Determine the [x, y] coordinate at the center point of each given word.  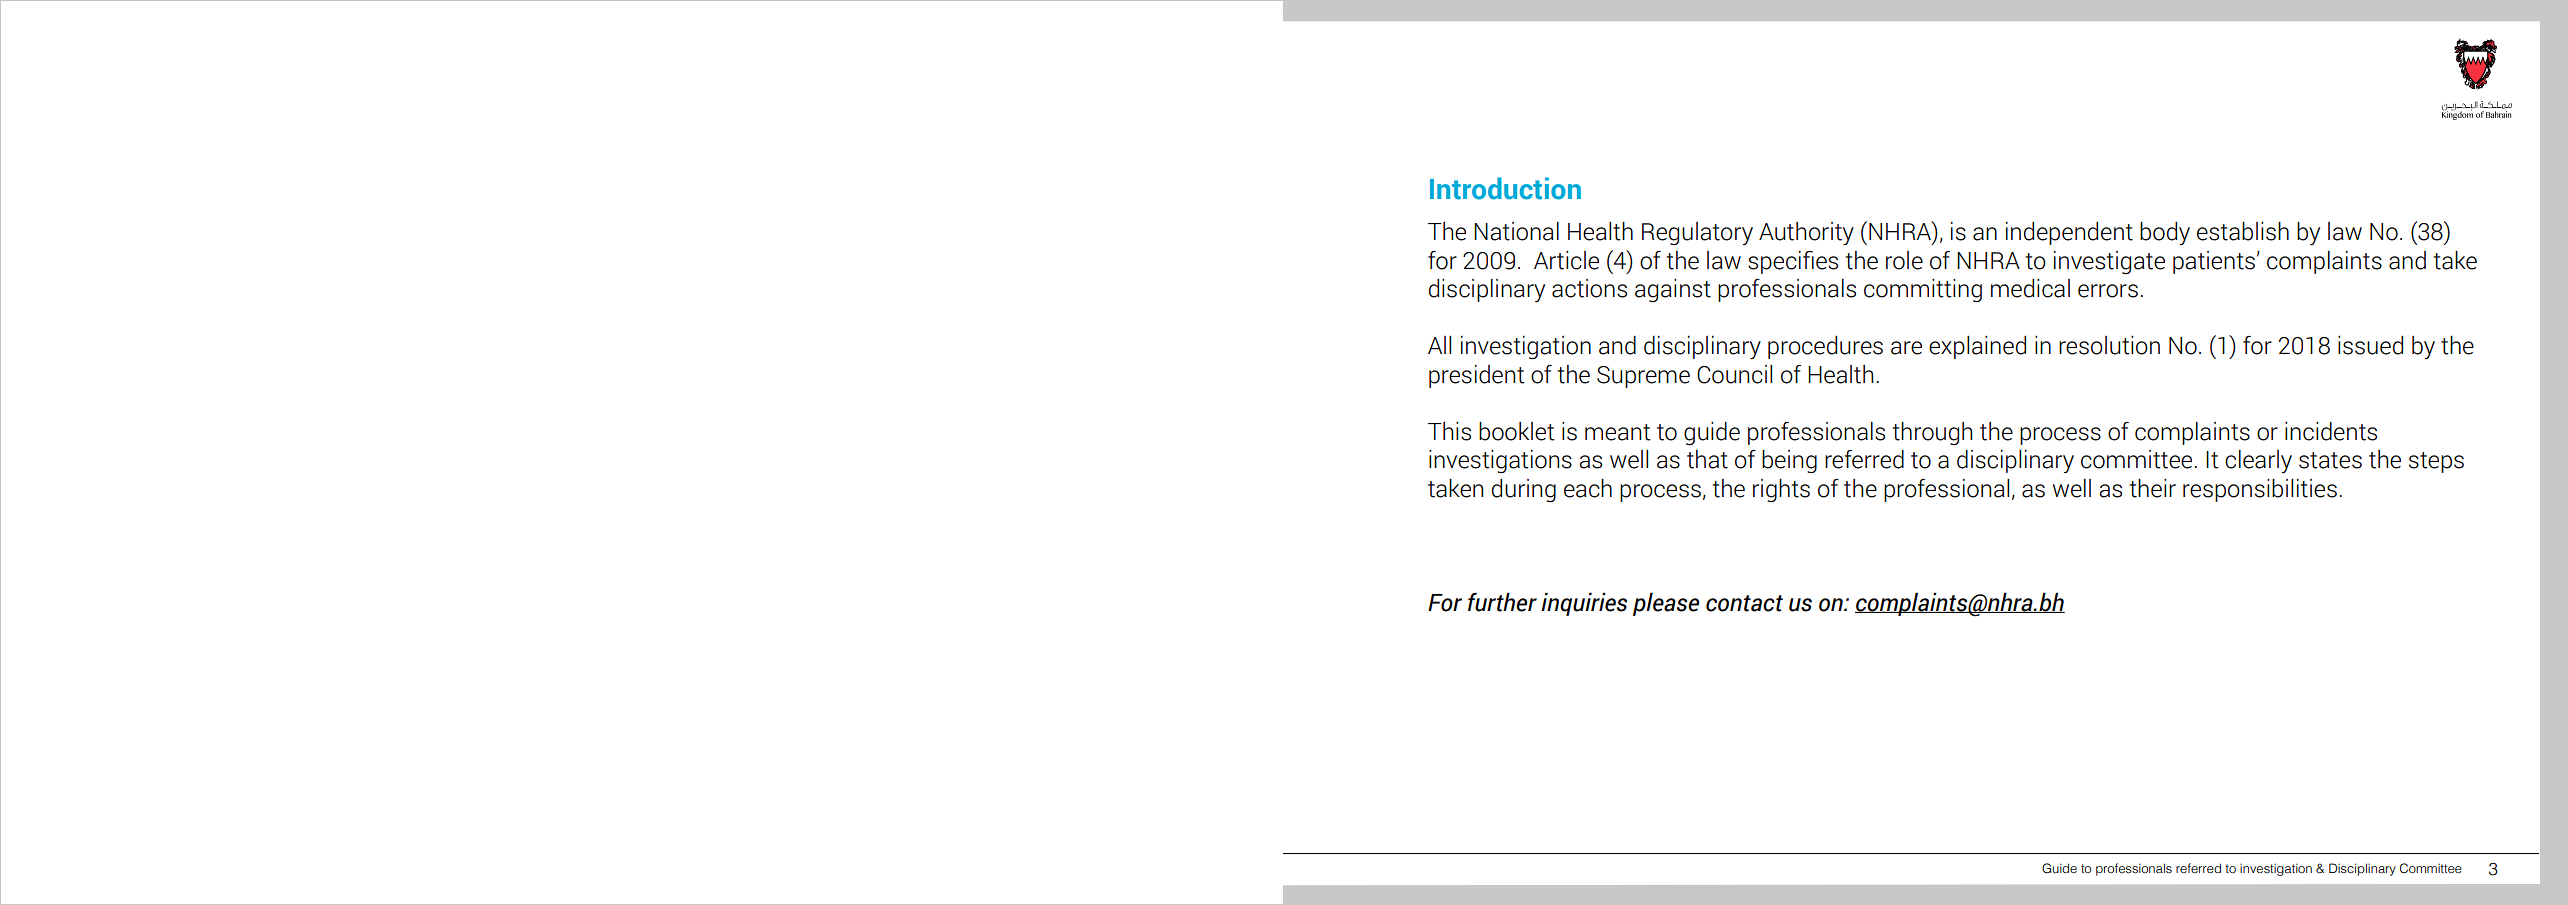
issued [2370, 345]
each [1588, 488]
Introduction [1505, 188]
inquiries [1584, 604]
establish [2243, 231]
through [1933, 433]
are [1906, 348]
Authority [1806, 233]
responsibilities [2260, 490]
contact [1744, 603]
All [1439, 345]
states [2330, 460]
